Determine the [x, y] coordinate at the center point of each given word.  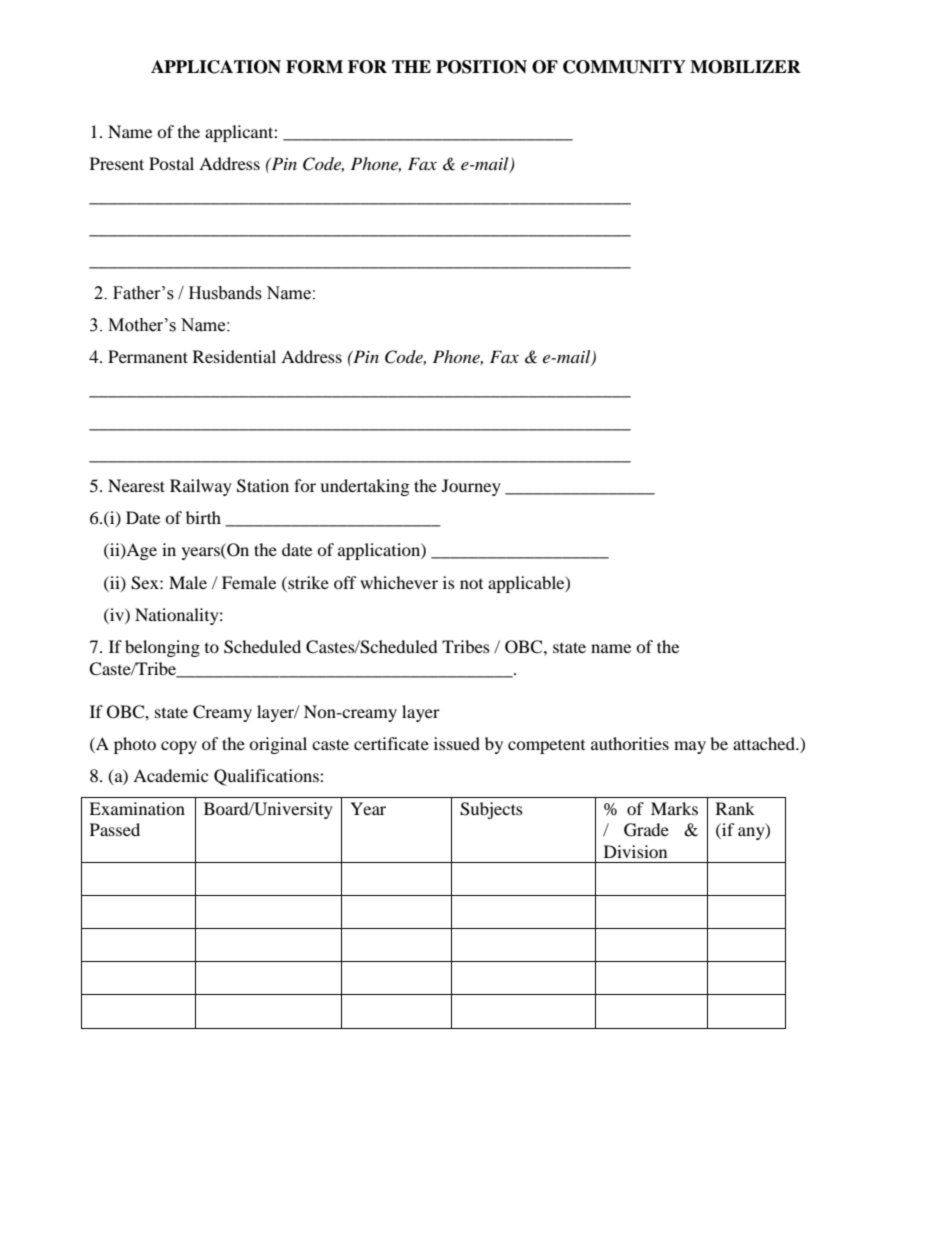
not [471, 584]
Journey [471, 487]
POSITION [481, 67]
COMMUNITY [624, 67]
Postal [171, 163]
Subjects [491, 810]
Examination [137, 808]
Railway [201, 487]
